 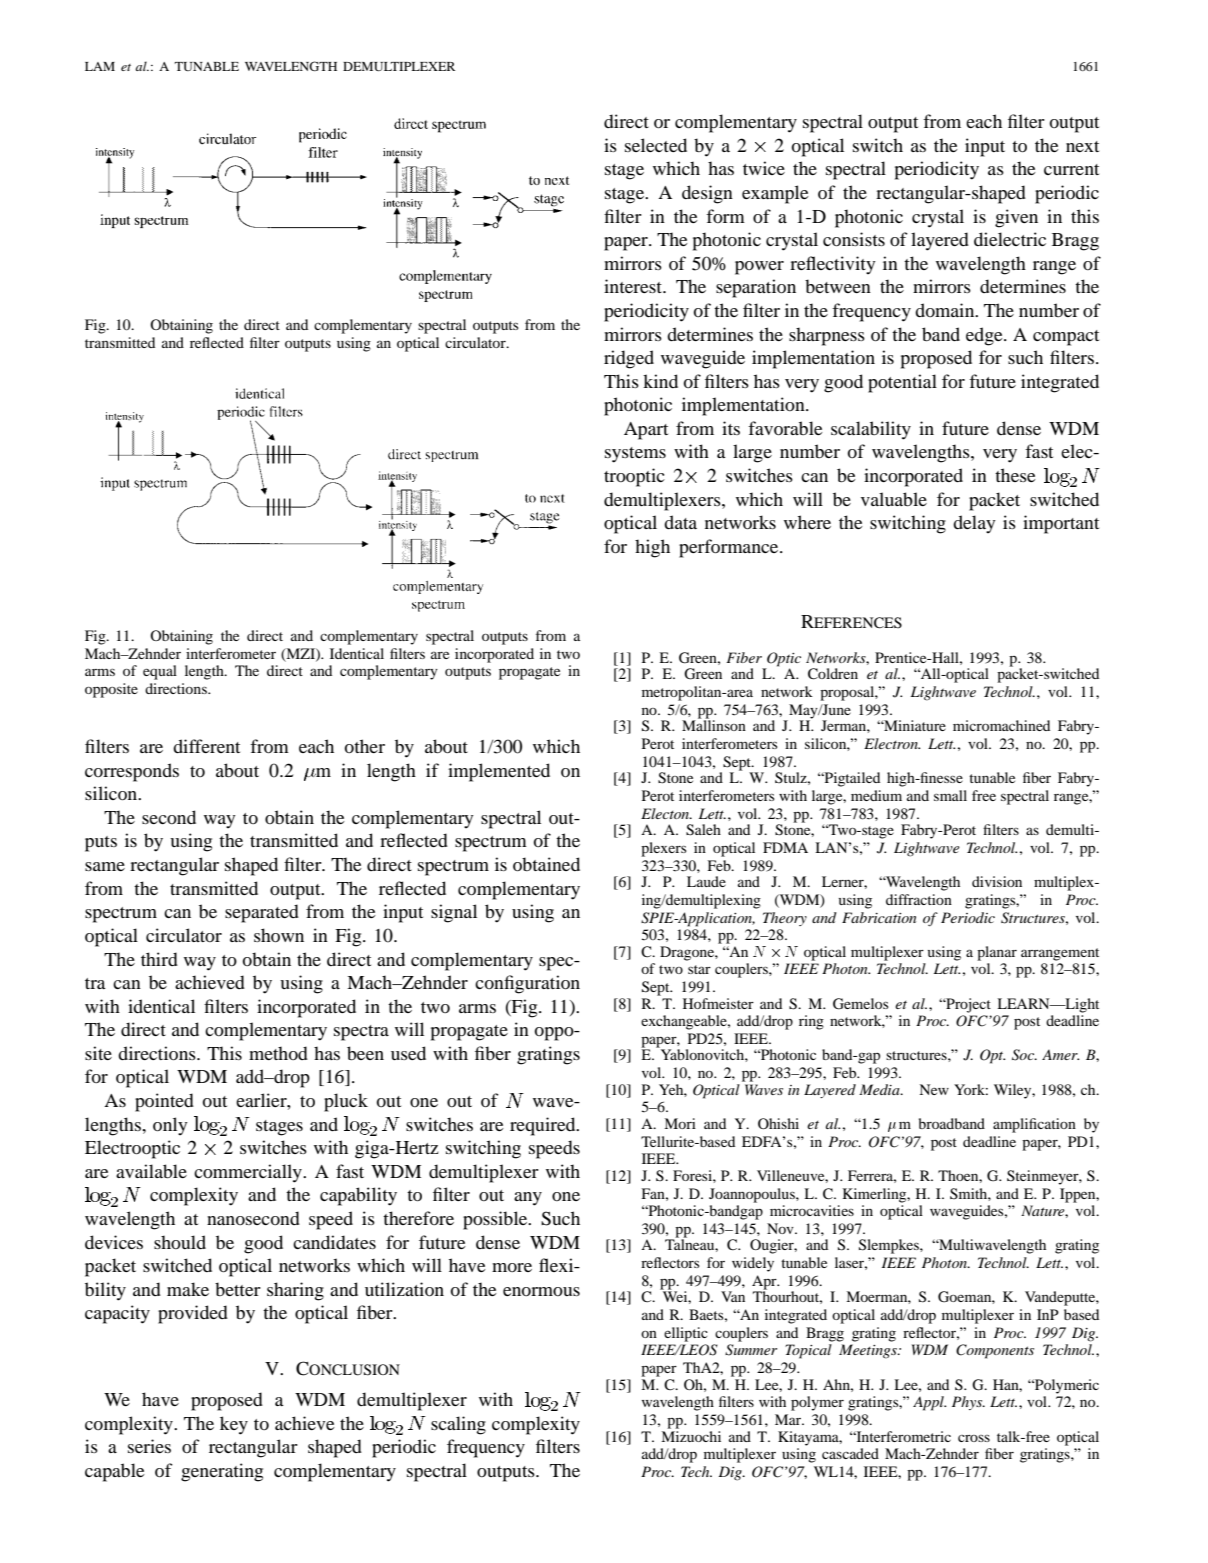 I want to click on design, so click(x=707, y=194).
